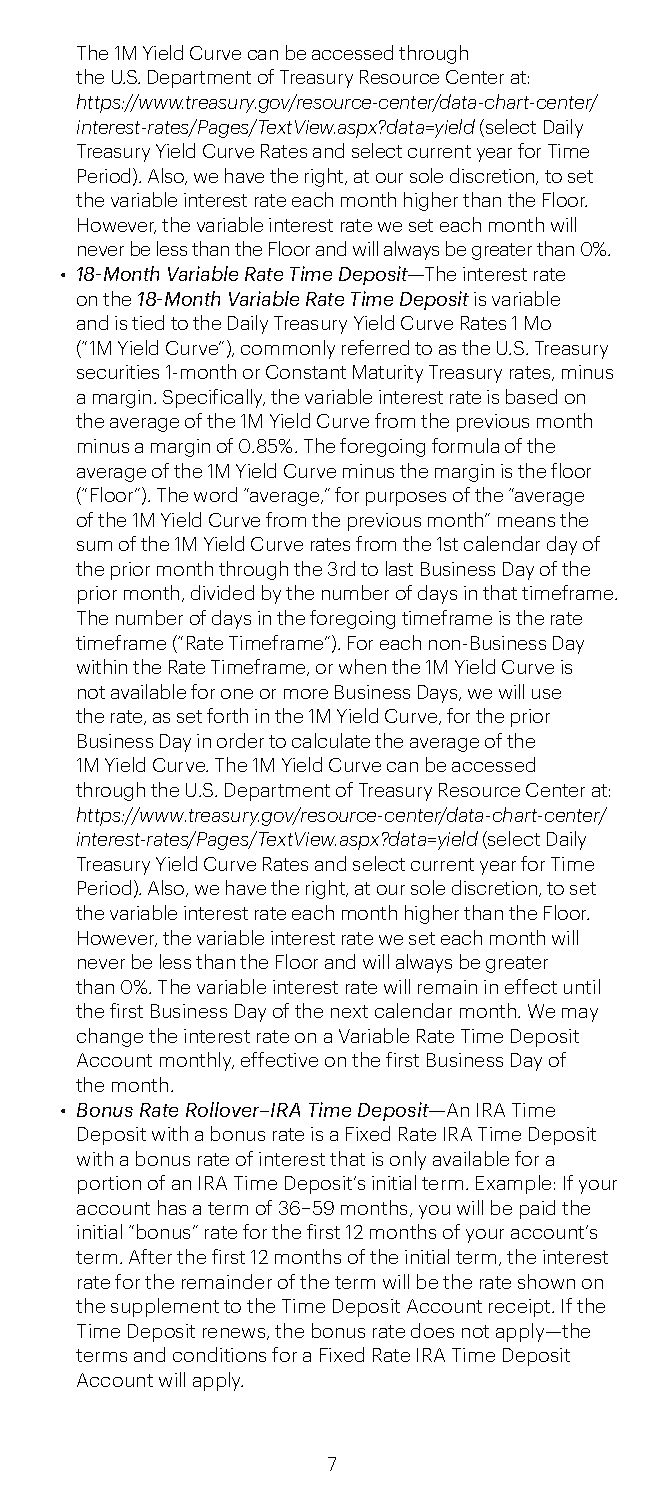  Describe the element at coordinates (546, 694) in the page. I see `use` at that location.
